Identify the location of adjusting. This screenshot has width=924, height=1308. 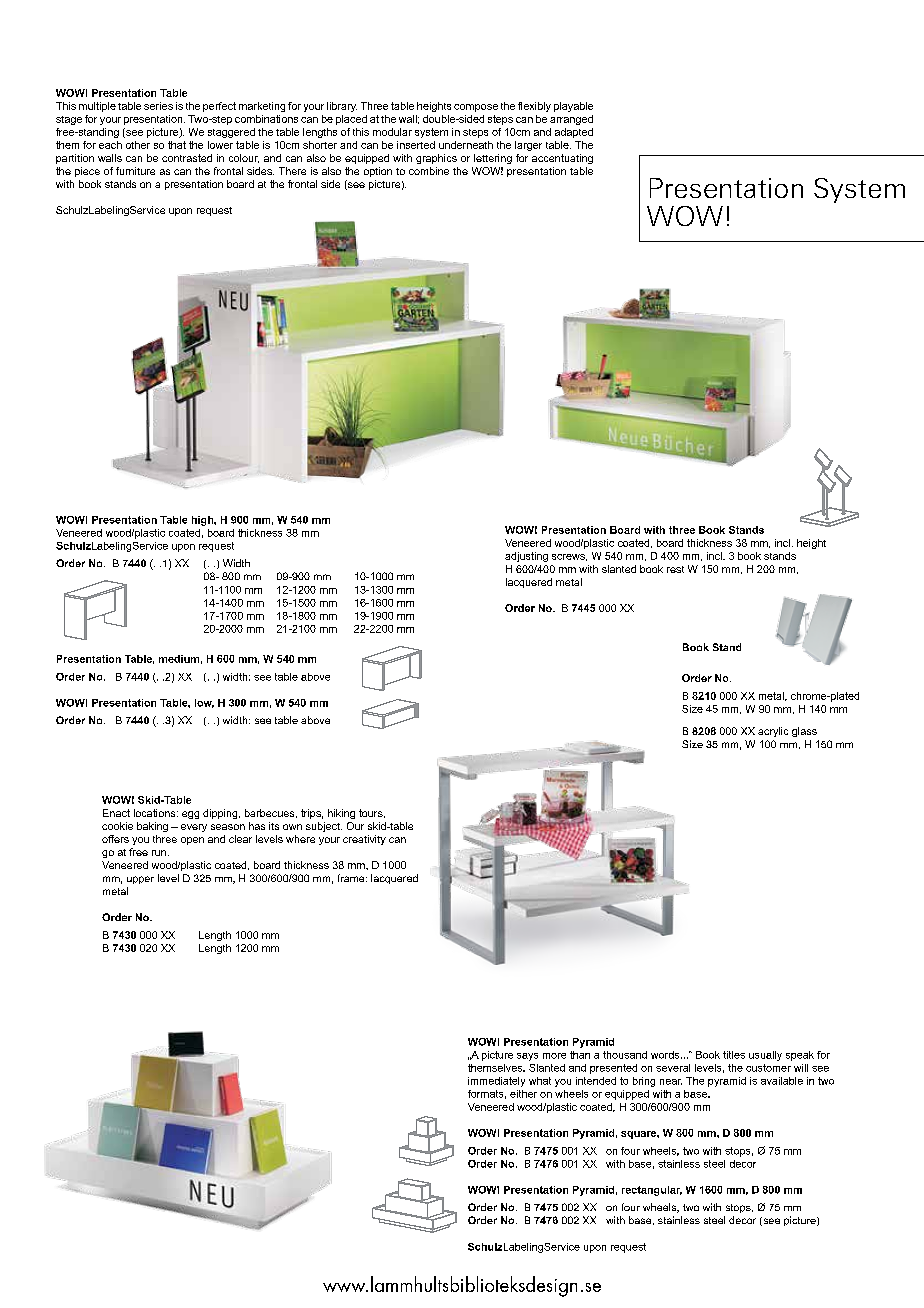
(526, 557).
